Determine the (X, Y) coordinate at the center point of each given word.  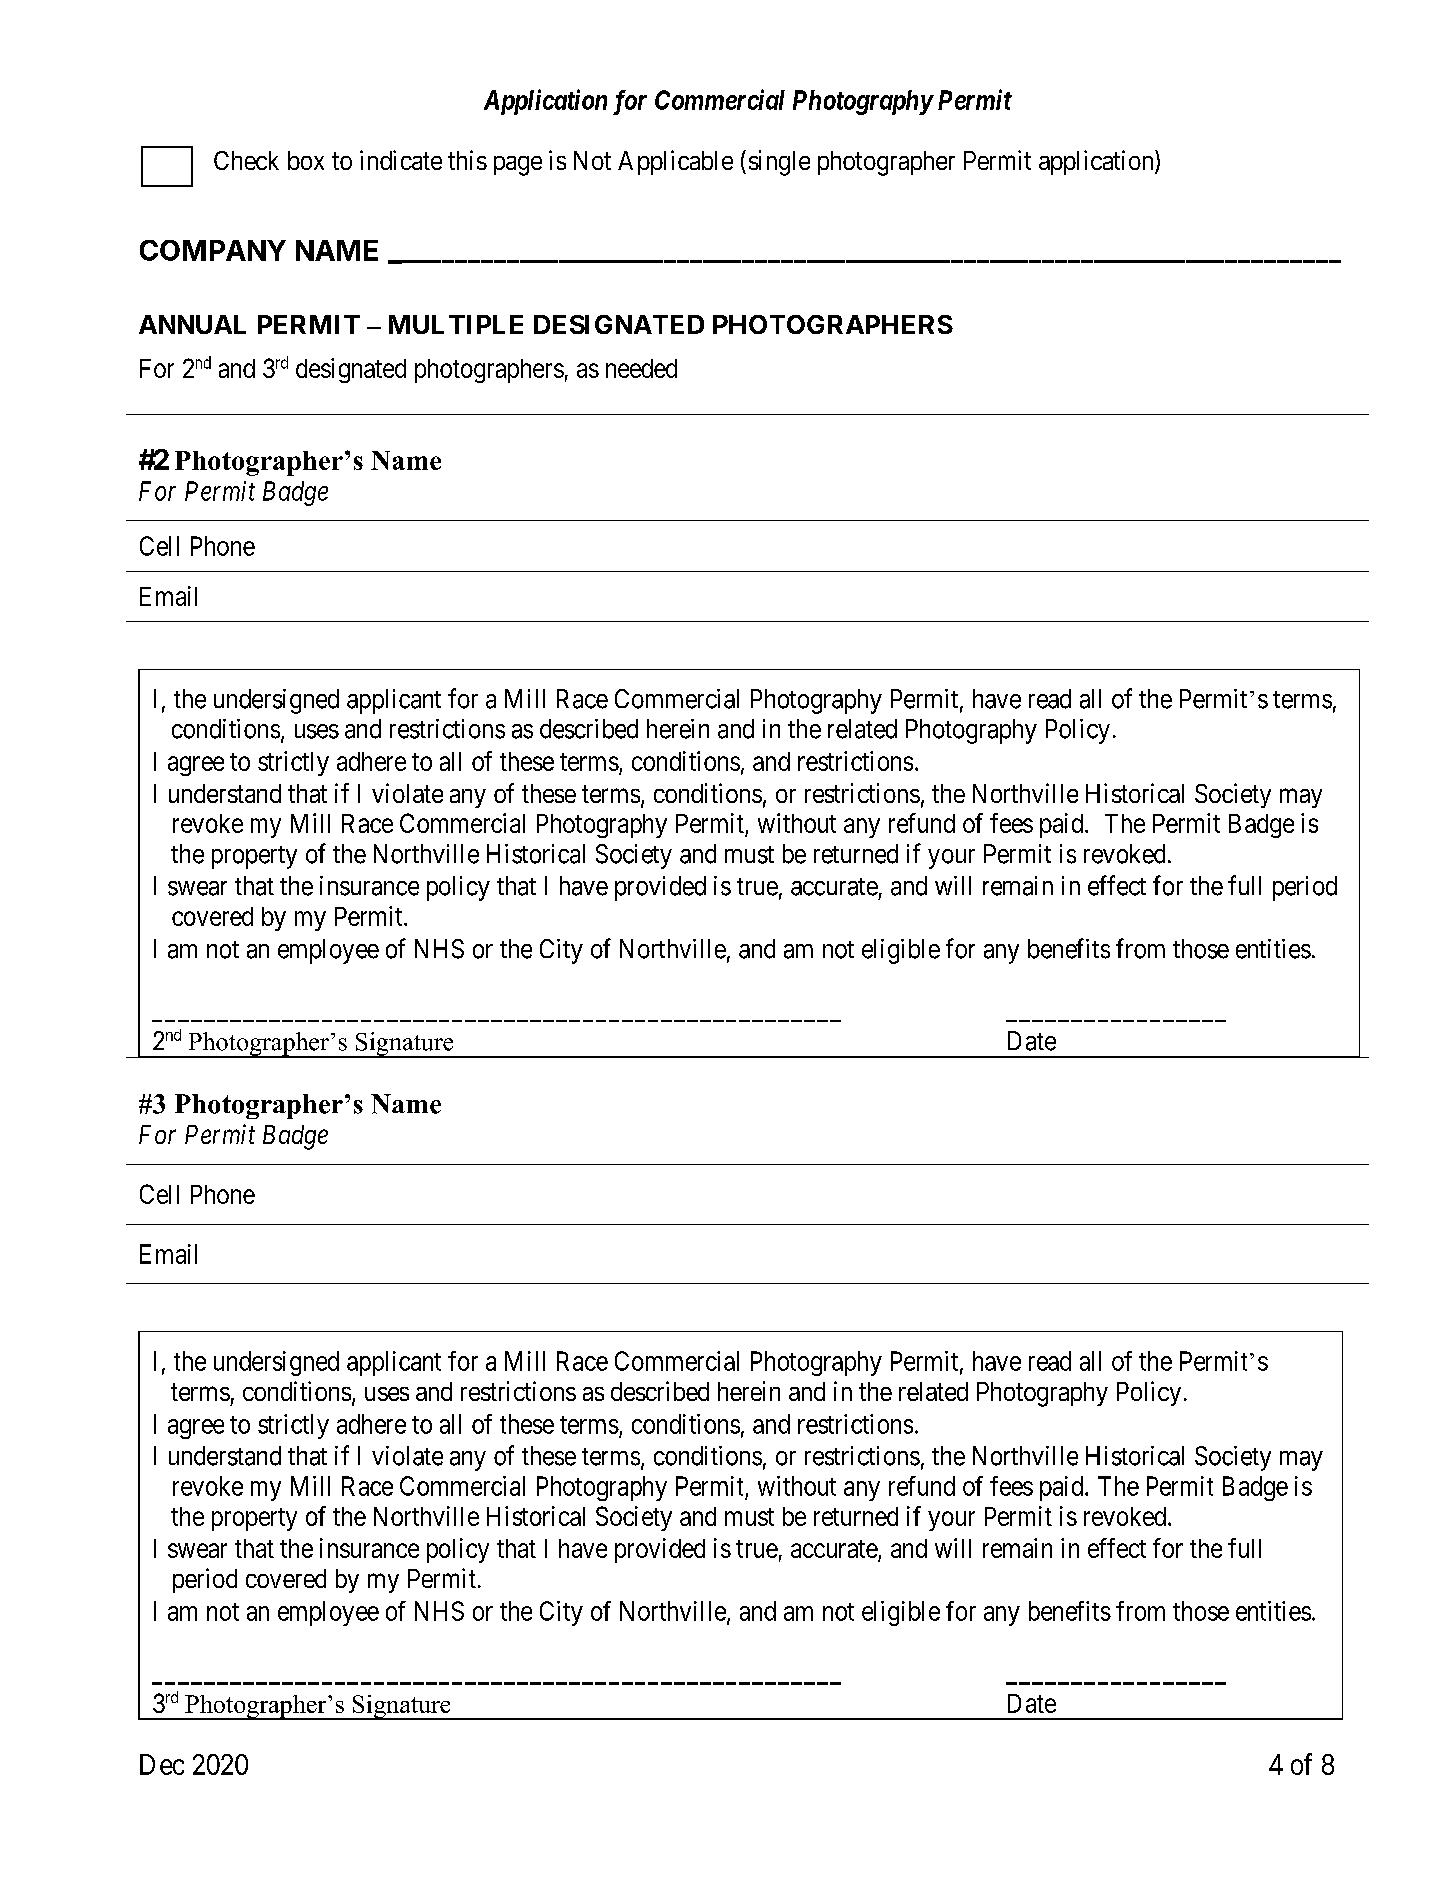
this (467, 160)
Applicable (675, 162)
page (518, 166)
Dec (162, 1764)
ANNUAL (192, 324)
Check (246, 160)
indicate (401, 160)
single (779, 163)
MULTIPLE (456, 324)
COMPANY (213, 250)
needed (641, 368)
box (306, 160)
